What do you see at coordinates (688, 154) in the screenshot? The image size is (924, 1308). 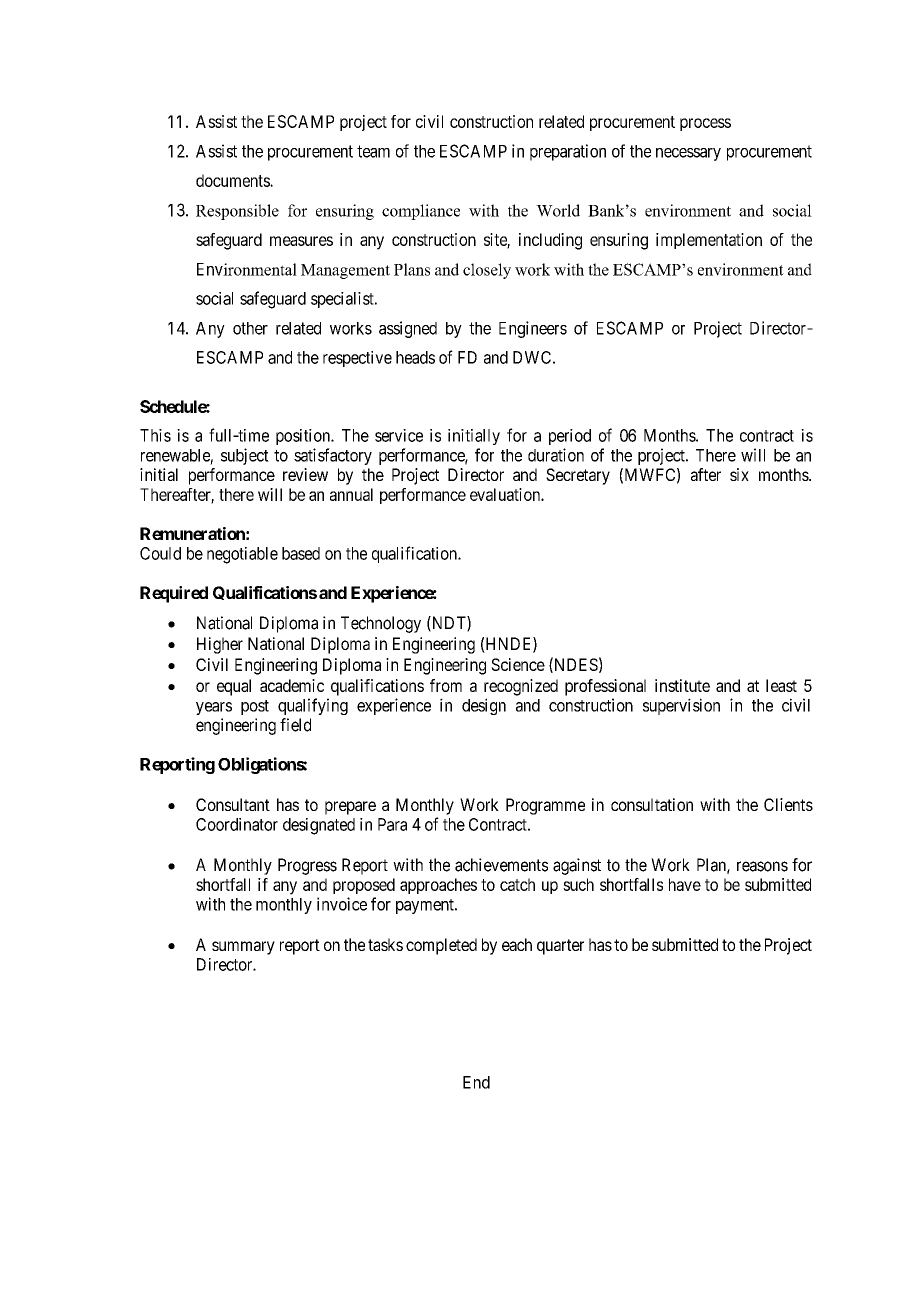 I see `necessary` at bounding box center [688, 154].
